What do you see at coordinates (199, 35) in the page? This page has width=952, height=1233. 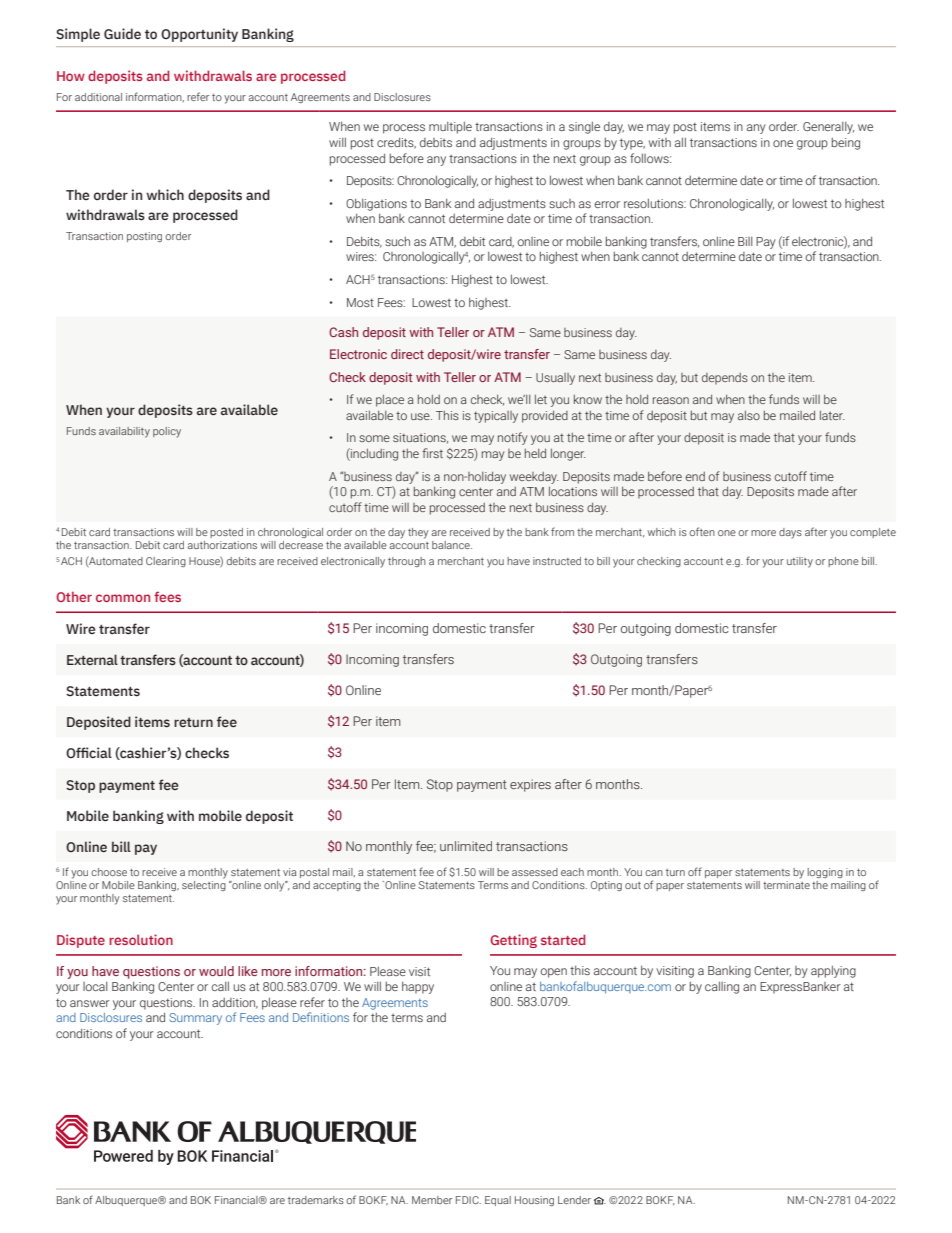 I see `Opportunity` at bounding box center [199, 35].
